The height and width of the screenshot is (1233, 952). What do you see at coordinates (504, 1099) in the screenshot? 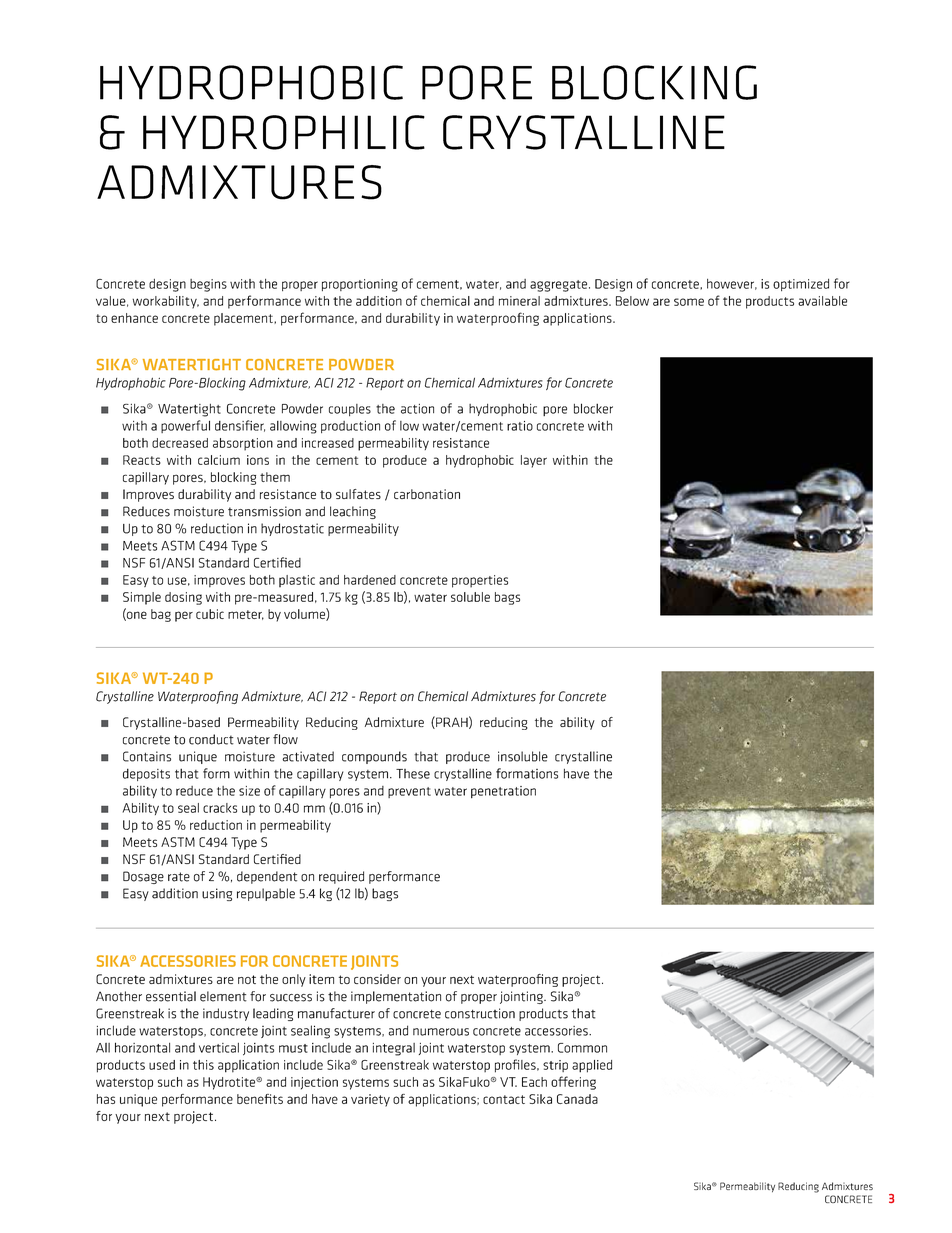
I see `contact` at bounding box center [504, 1099].
